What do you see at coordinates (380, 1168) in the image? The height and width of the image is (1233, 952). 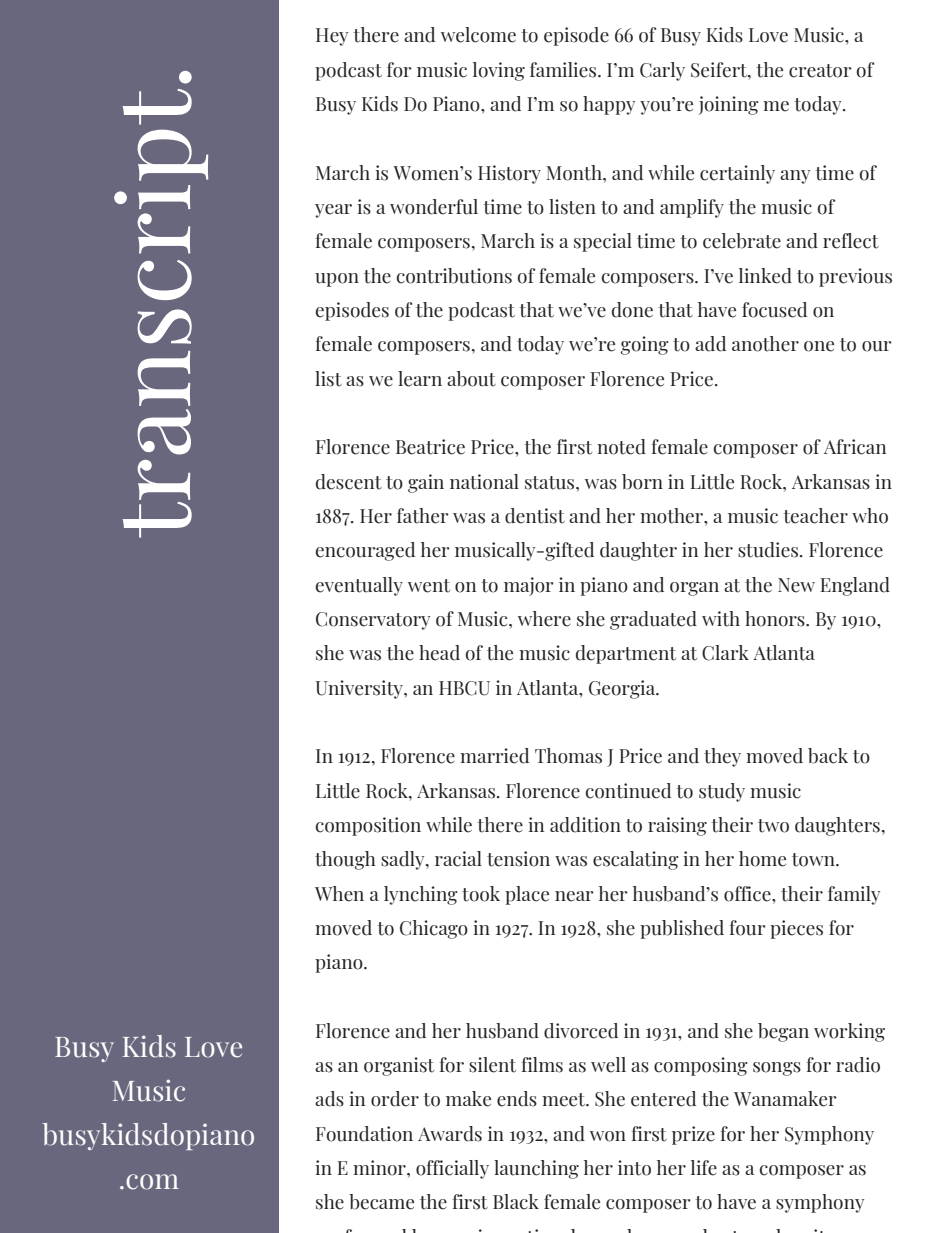 I see `minor` at bounding box center [380, 1168].
